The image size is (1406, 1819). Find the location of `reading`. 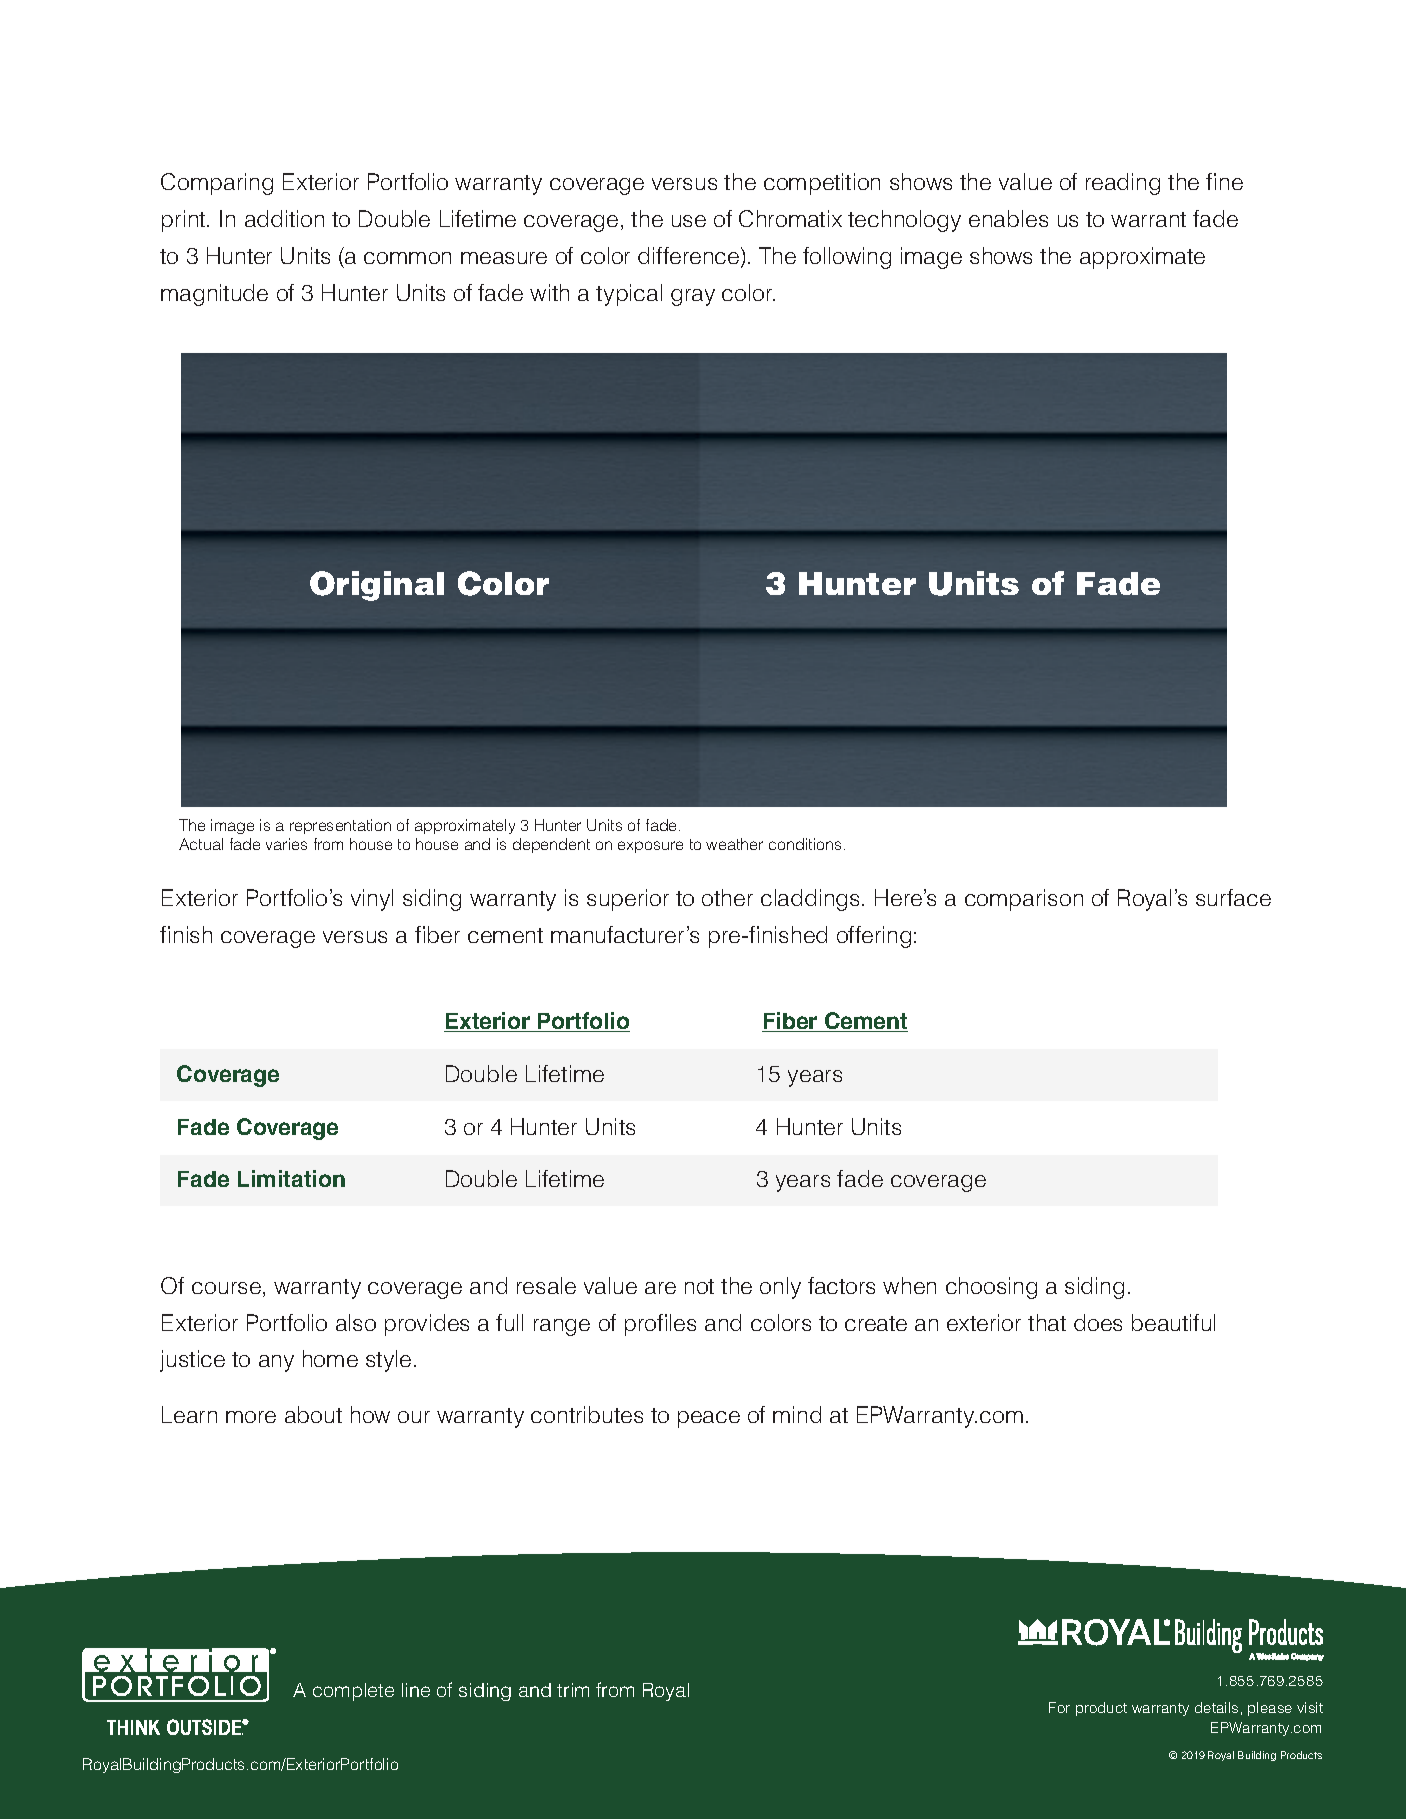

reading is located at coordinates (1123, 184).
